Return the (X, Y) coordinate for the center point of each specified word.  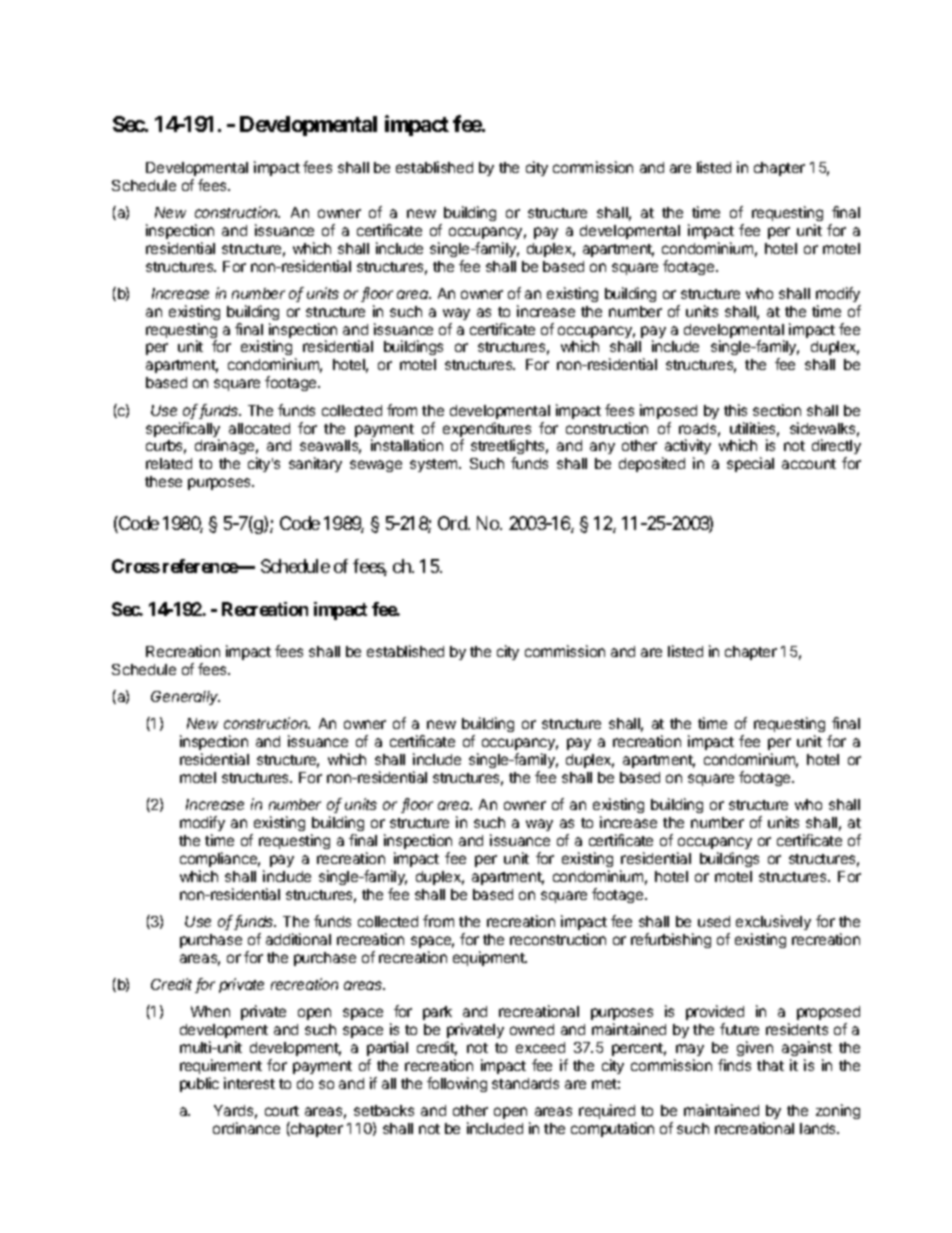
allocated (259, 428)
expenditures (487, 431)
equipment (490, 958)
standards (525, 1083)
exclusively (773, 922)
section (777, 410)
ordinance (246, 1128)
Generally (185, 698)
